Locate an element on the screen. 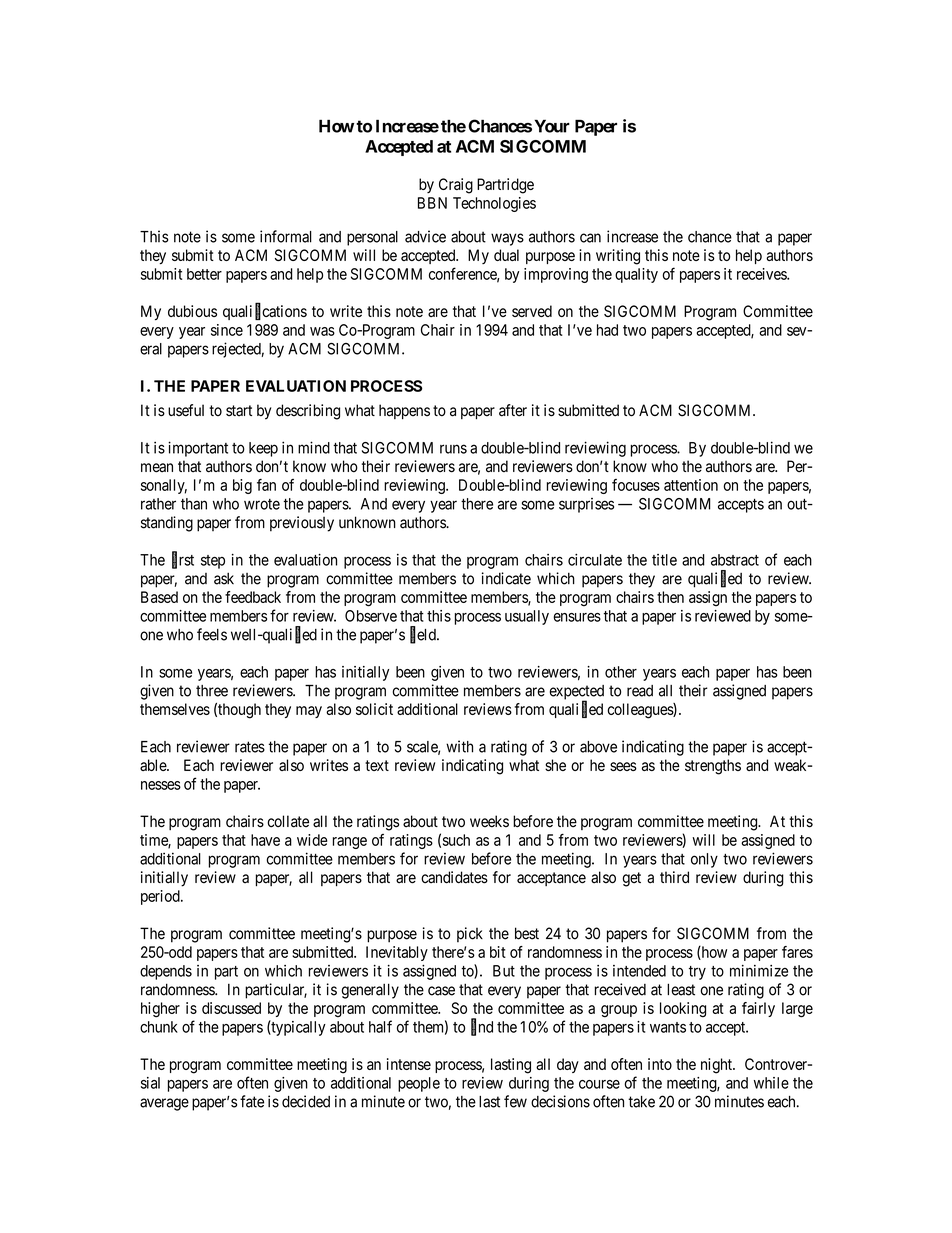  wrote is located at coordinates (262, 504).
